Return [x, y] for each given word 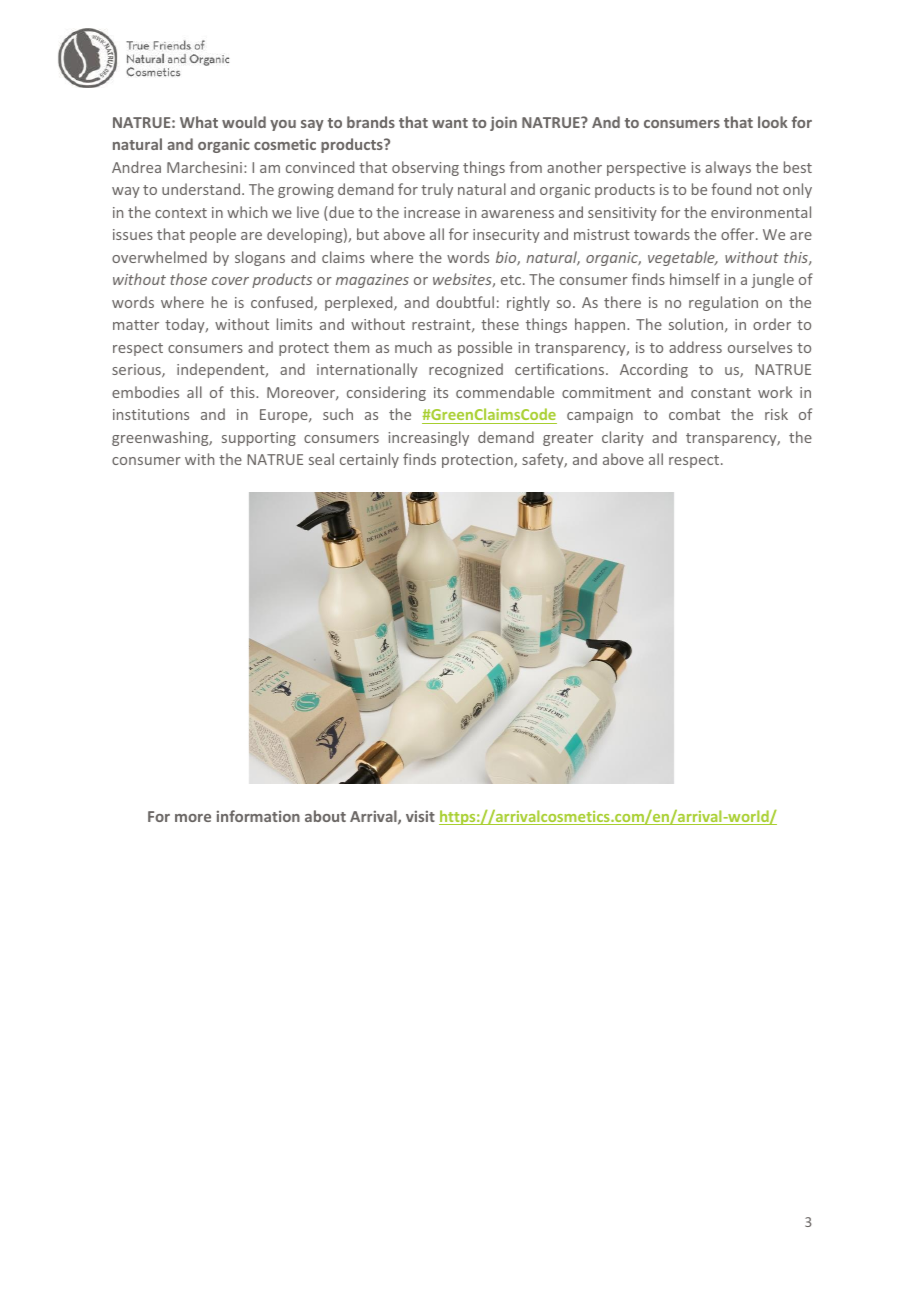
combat [694, 414]
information [258, 816]
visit [420, 816]
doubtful [465, 302]
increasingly [428, 438]
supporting [259, 439]
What [199, 122]
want [450, 123]
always [728, 168]
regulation [723, 303]
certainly [369, 460]
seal [321, 459]
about [325, 816]
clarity [623, 438]
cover [230, 281]
